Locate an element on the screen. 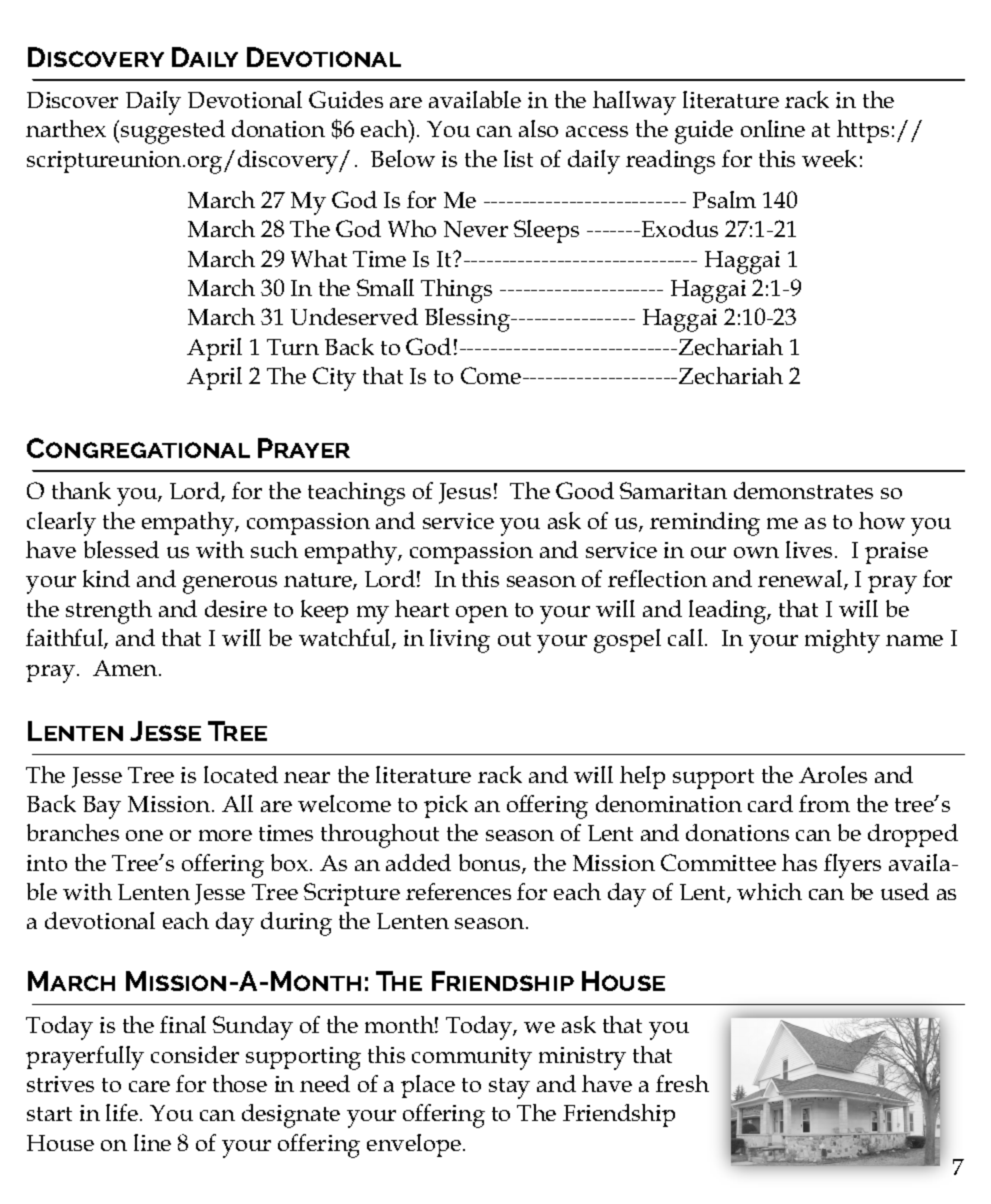 This screenshot has height=1204, width=991. week is located at coordinates (829, 158).
